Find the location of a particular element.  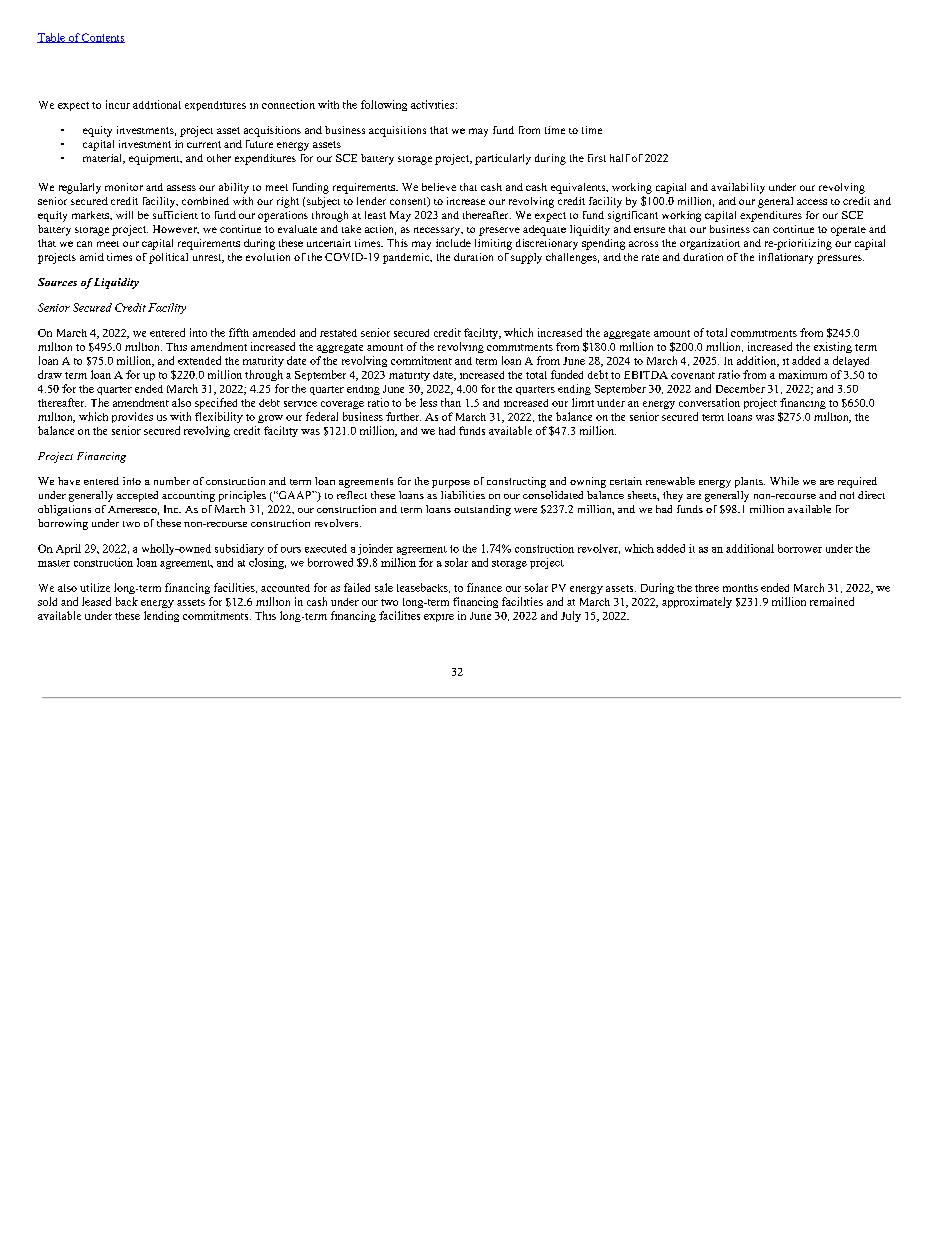

believe is located at coordinates (439, 187).
